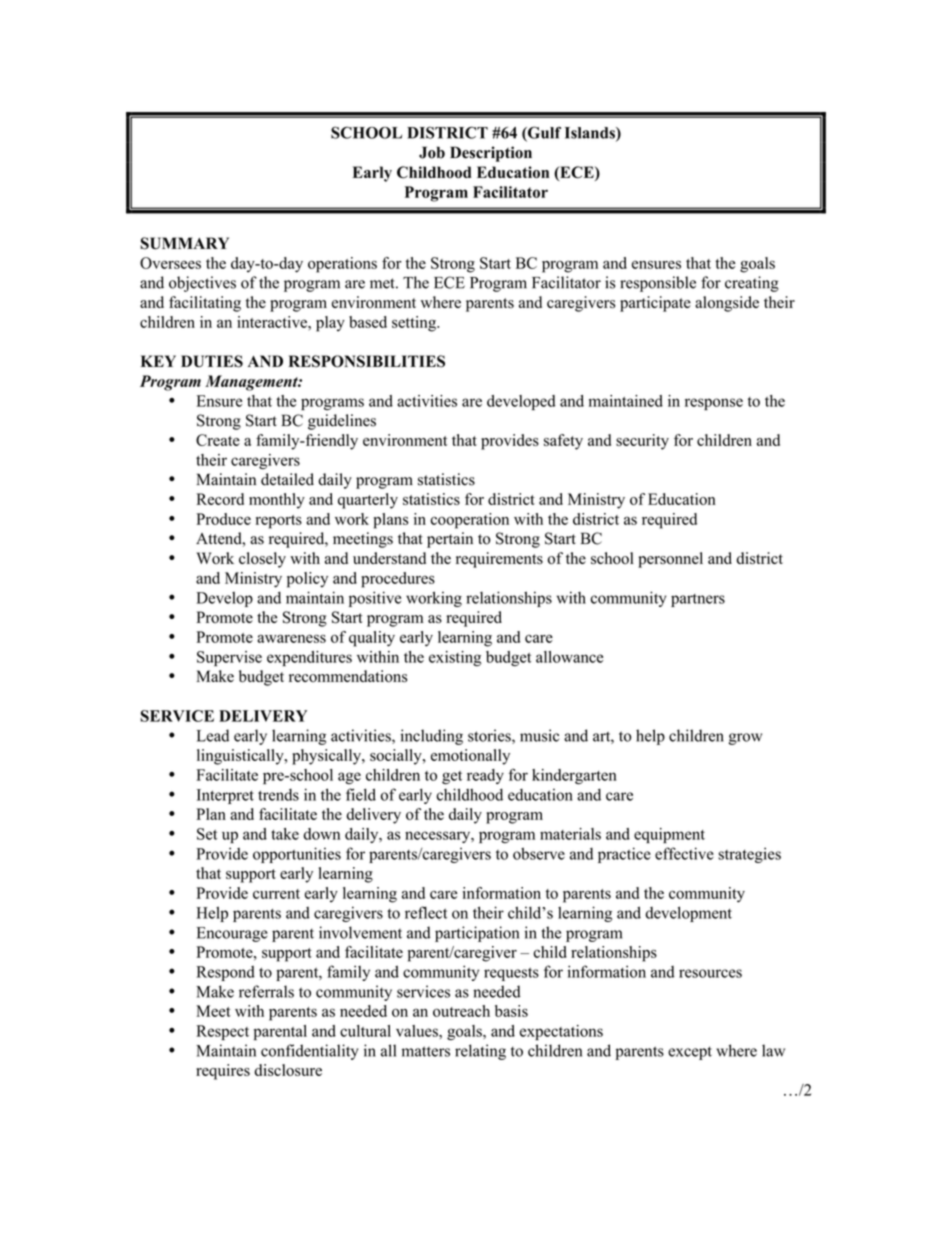 Image resolution: width=952 pixels, height=1233 pixels. What do you see at coordinates (698, 600) in the document?
I see `partners` at bounding box center [698, 600].
